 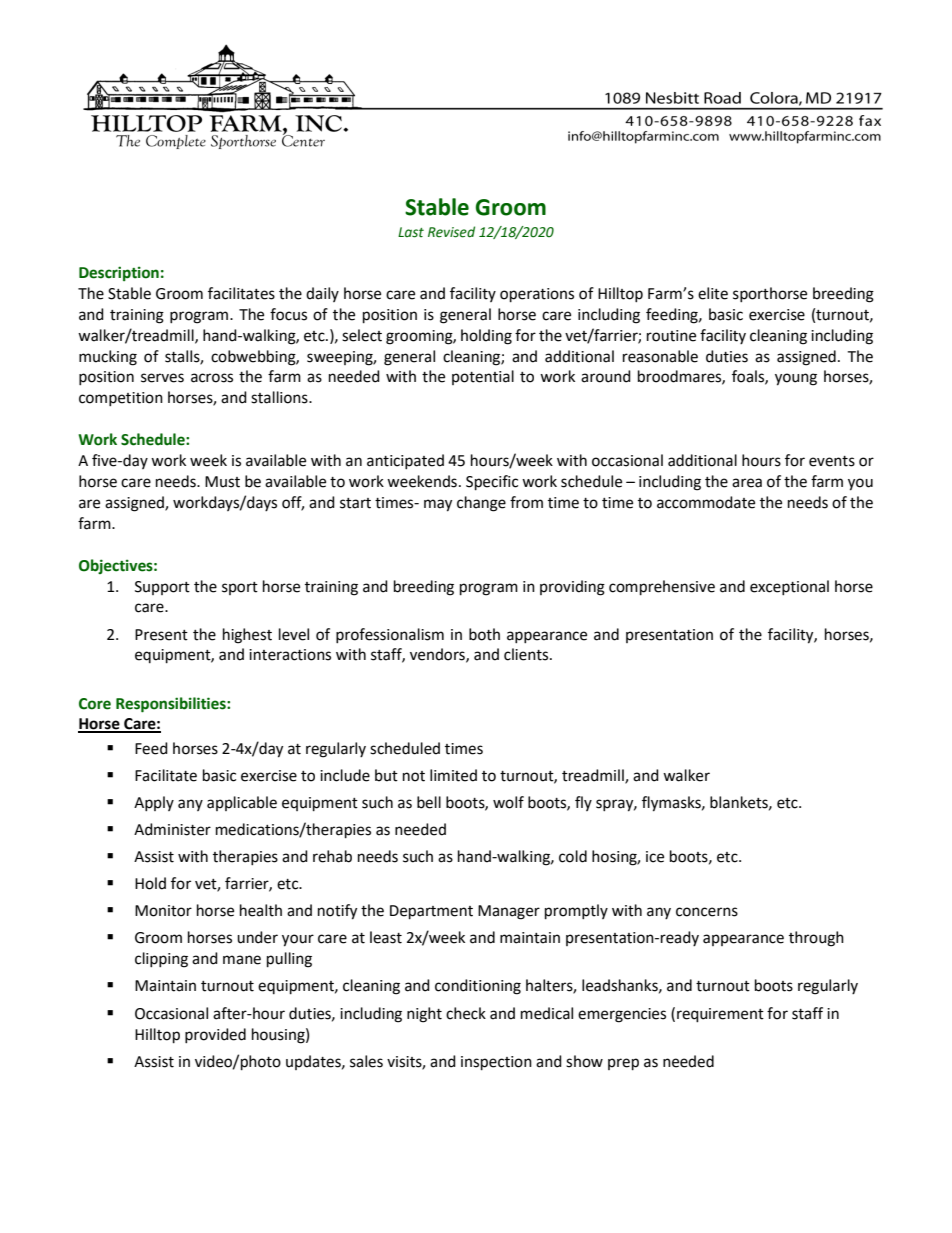 I want to click on elite, so click(x=713, y=293).
